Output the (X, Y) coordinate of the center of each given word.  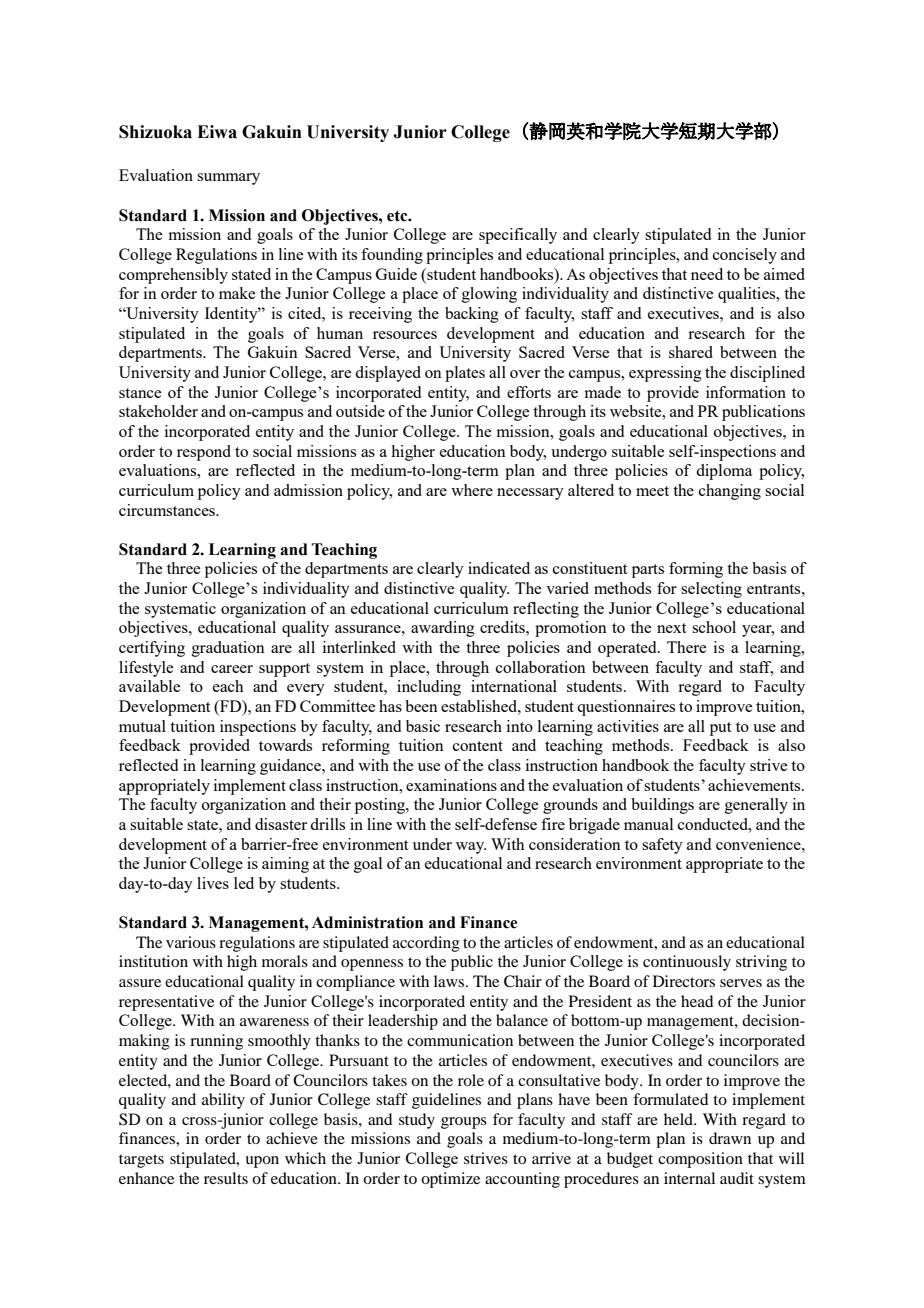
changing (730, 492)
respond (204, 453)
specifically (518, 236)
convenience (759, 844)
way (471, 848)
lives (213, 883)
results (226, 1178)
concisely (745, 256)
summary (228, 179)
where (472, 490)
